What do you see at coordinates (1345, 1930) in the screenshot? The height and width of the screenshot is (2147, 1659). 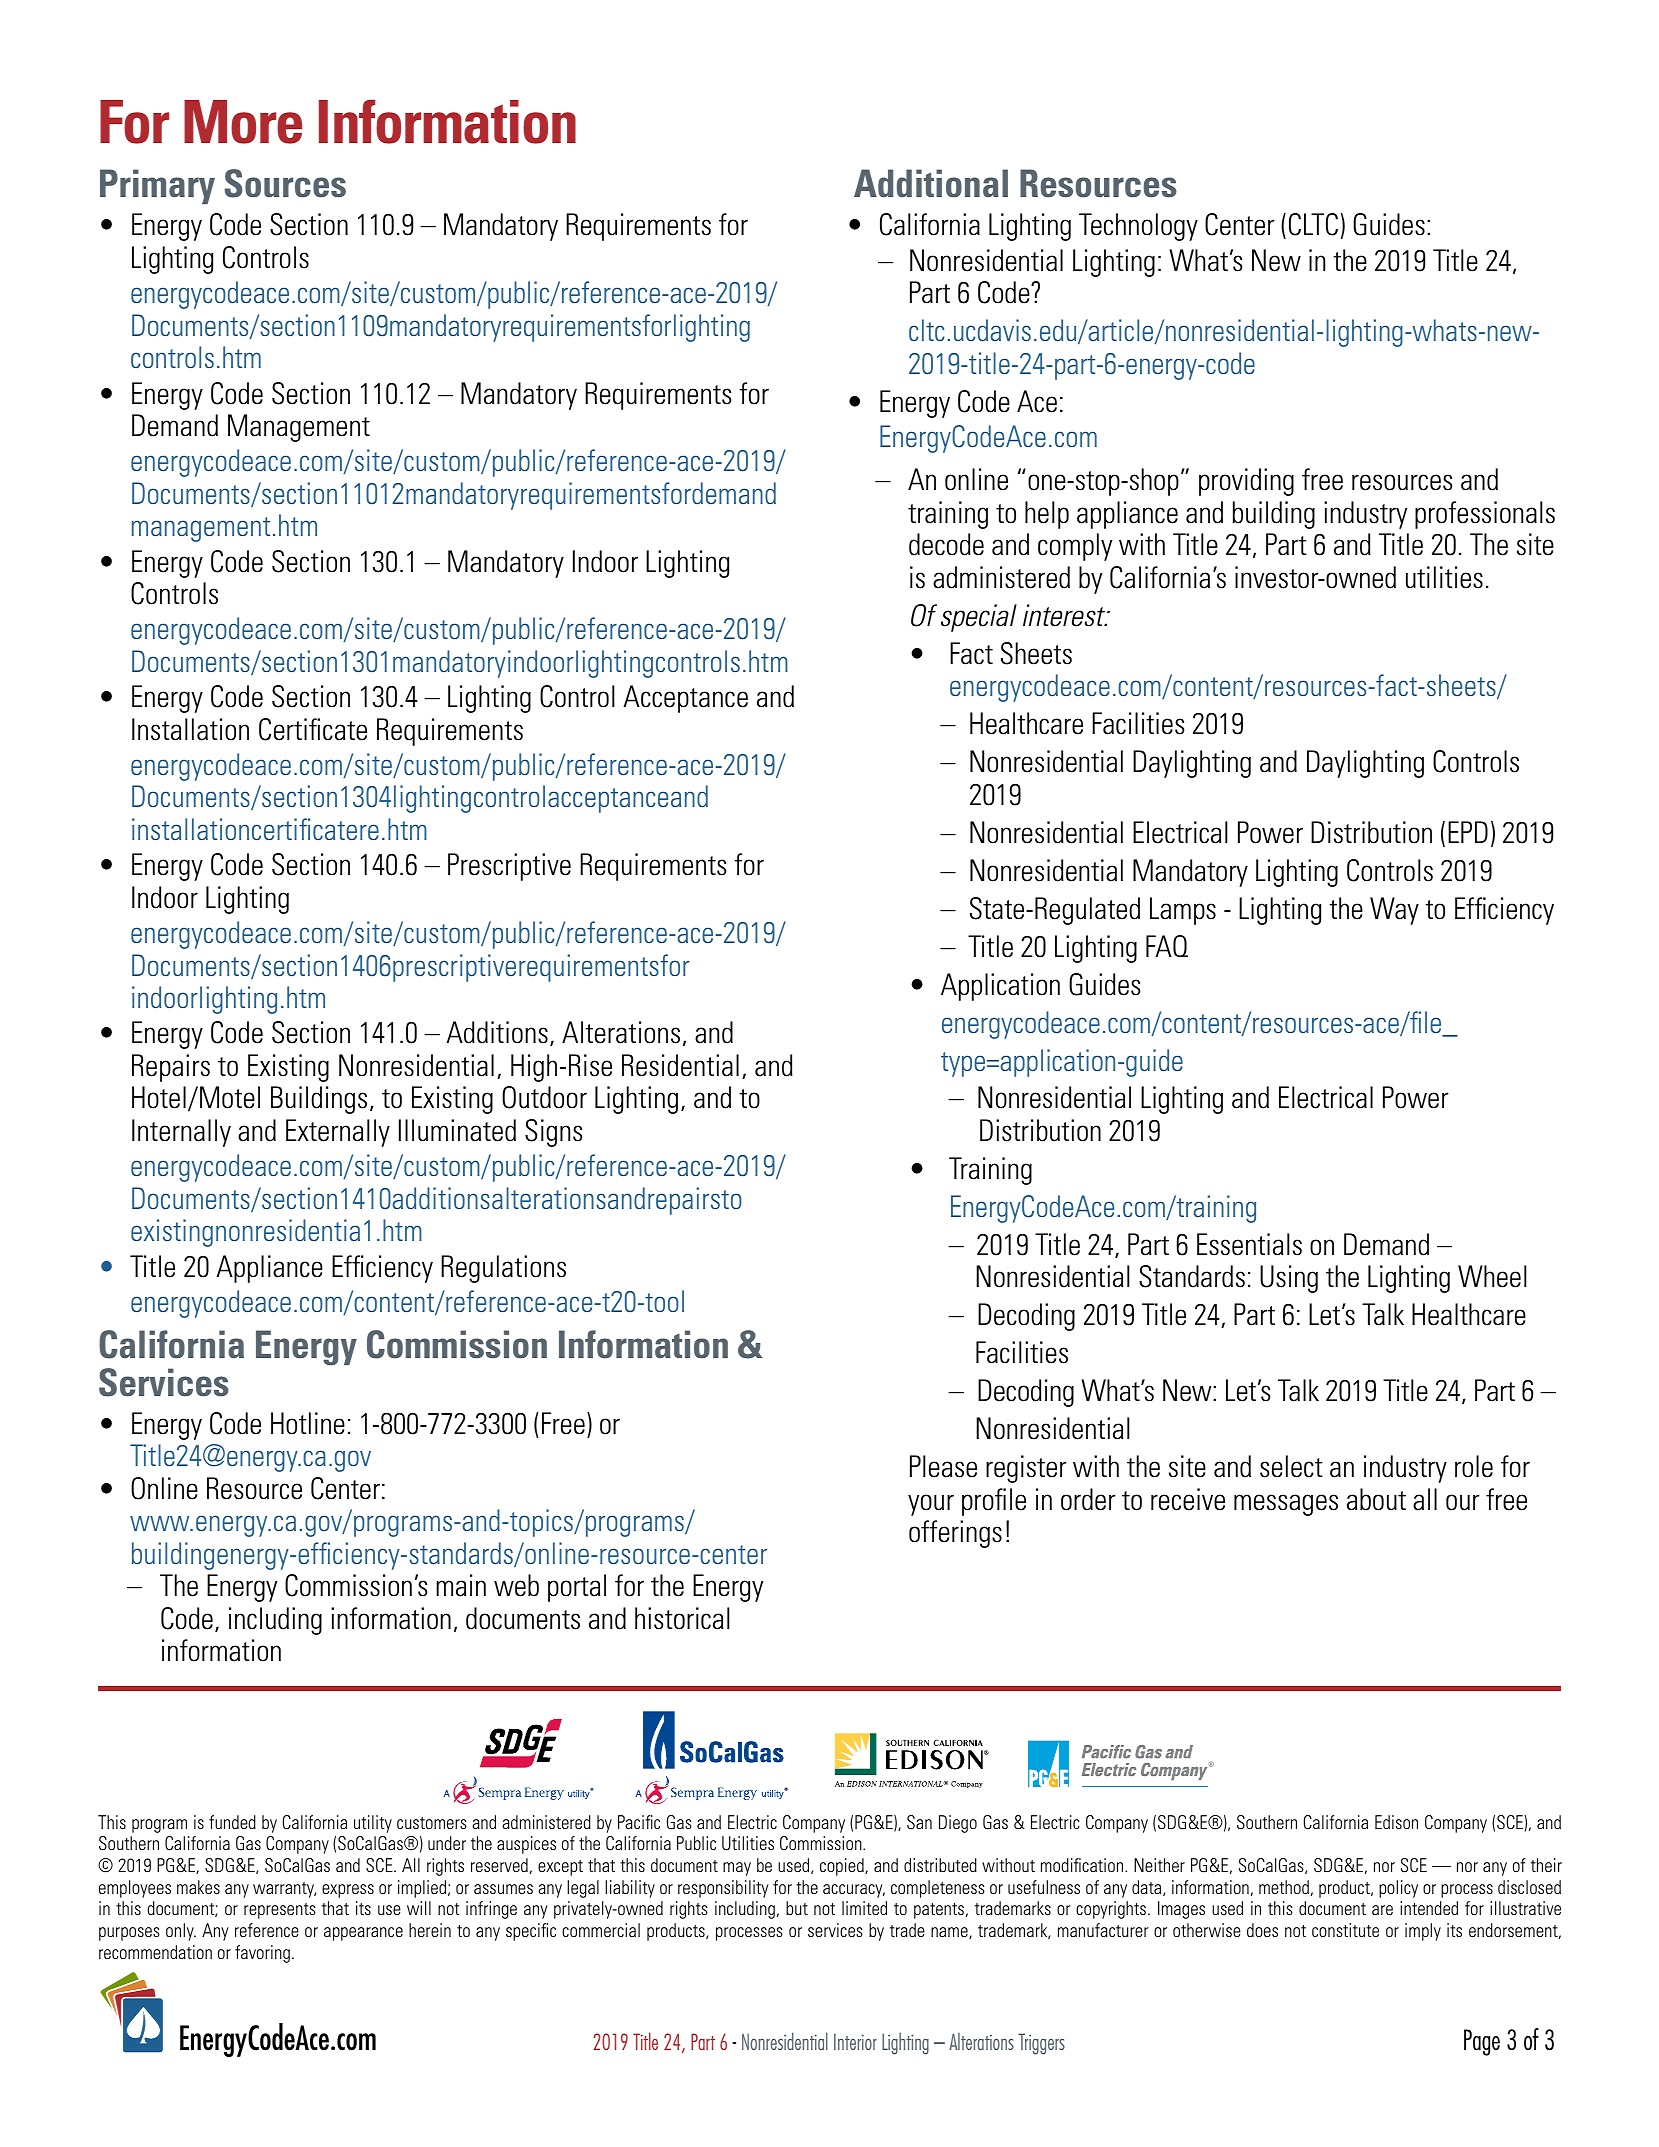 I see `constitute` at bounding box center [1345, 1930].
